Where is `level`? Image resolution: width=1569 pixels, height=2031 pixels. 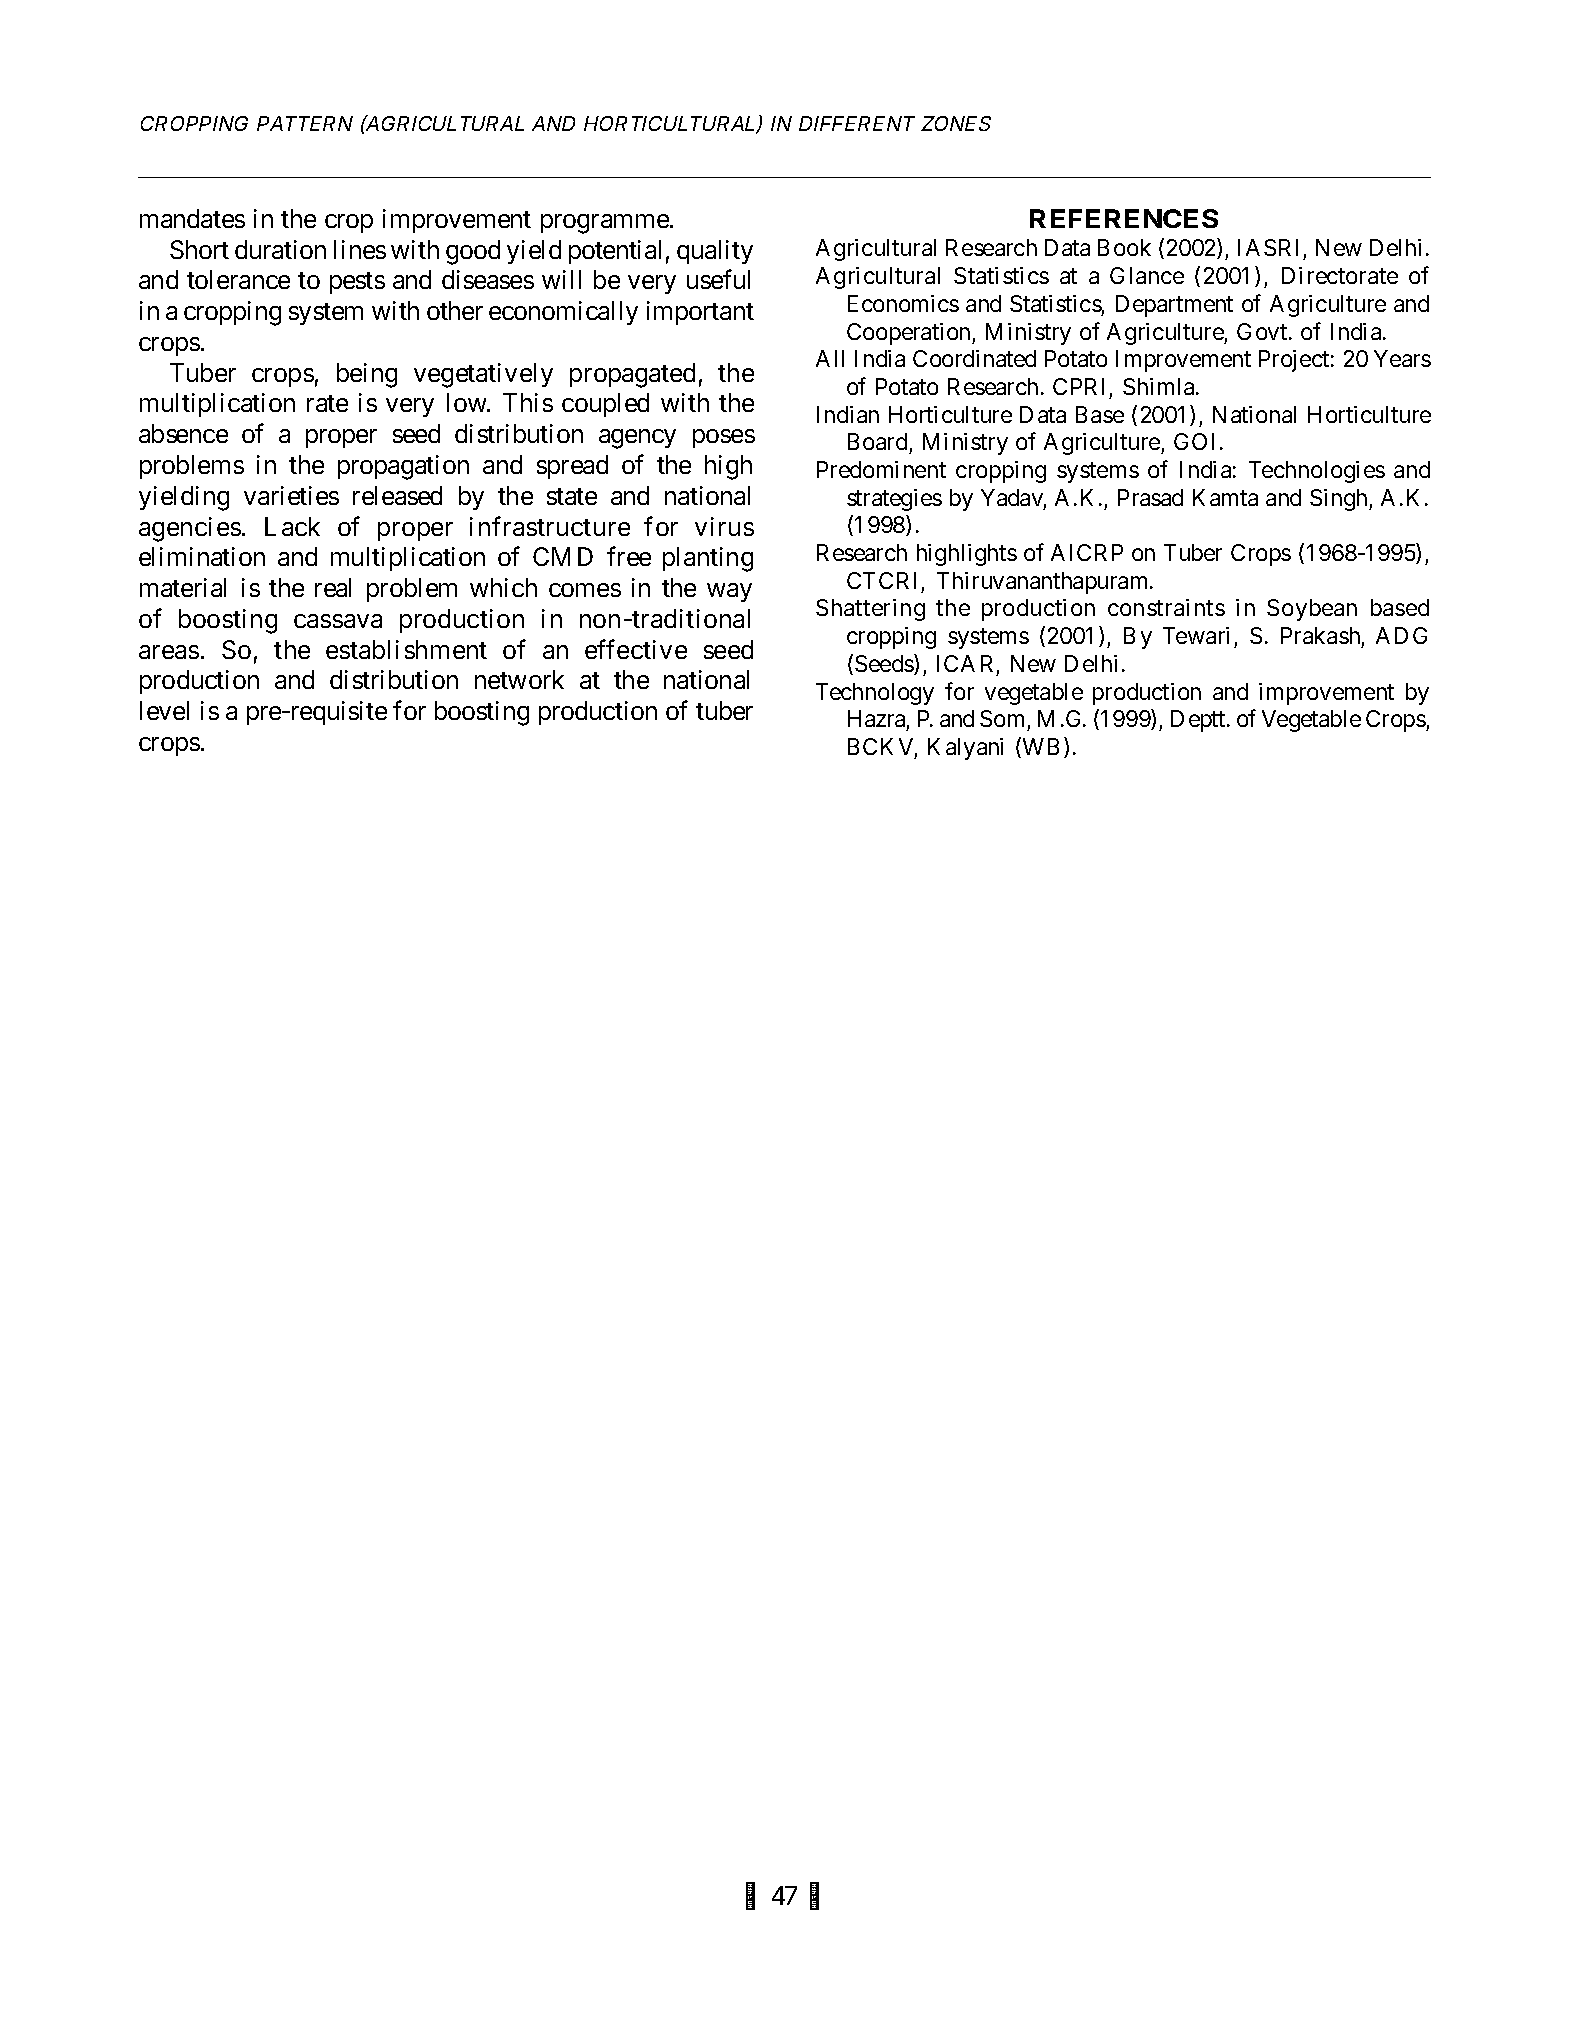
level is located at coordinates (164, 710).
